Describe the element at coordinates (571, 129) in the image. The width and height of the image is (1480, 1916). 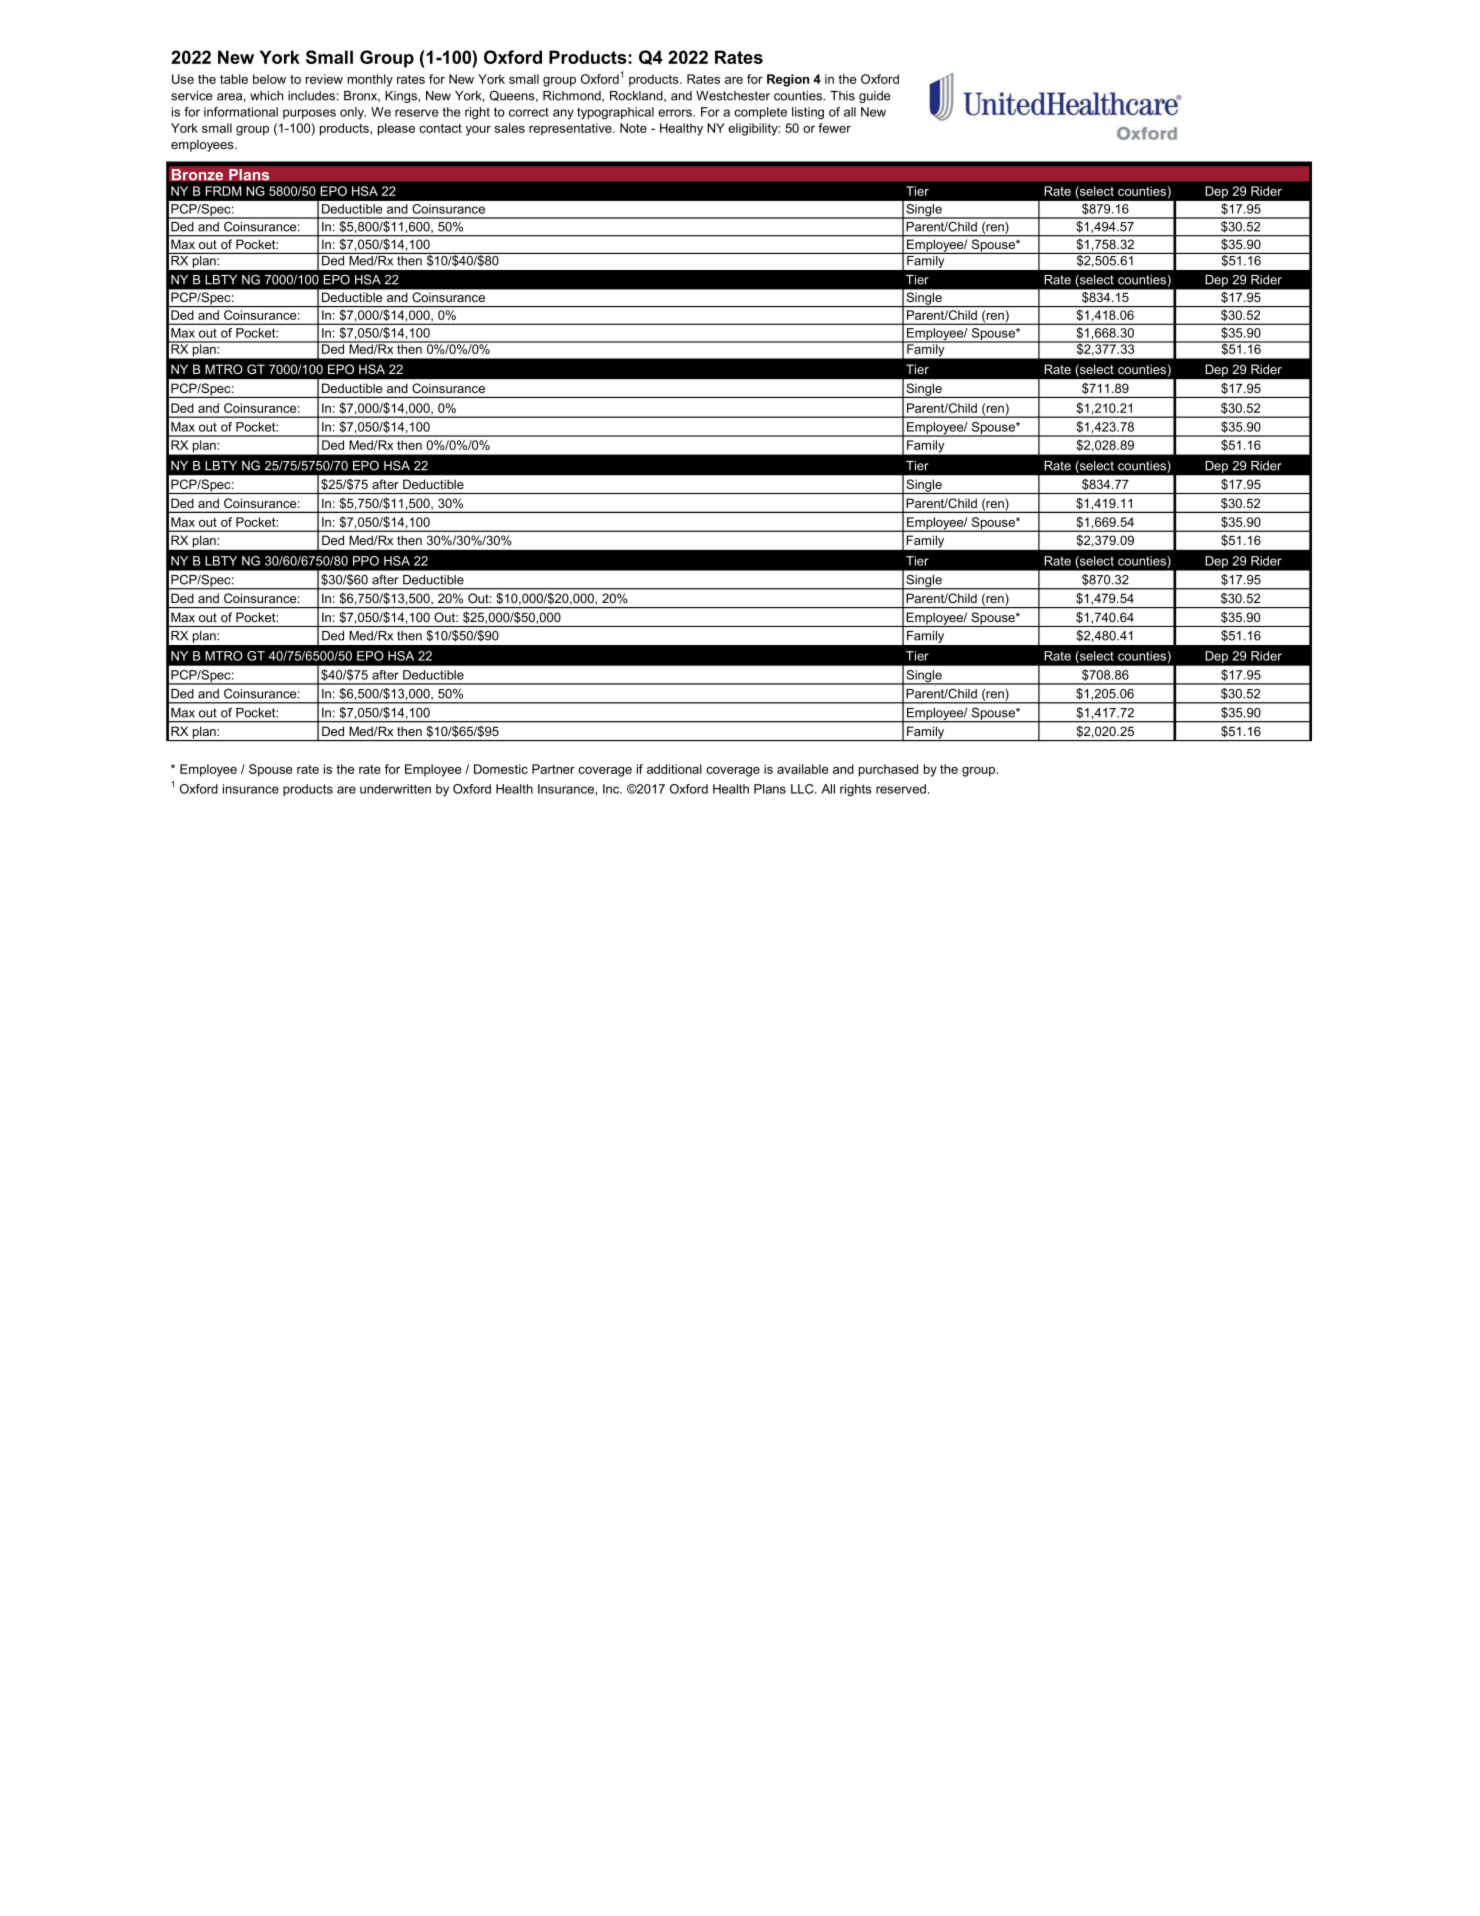
I see `representative` at that location.
